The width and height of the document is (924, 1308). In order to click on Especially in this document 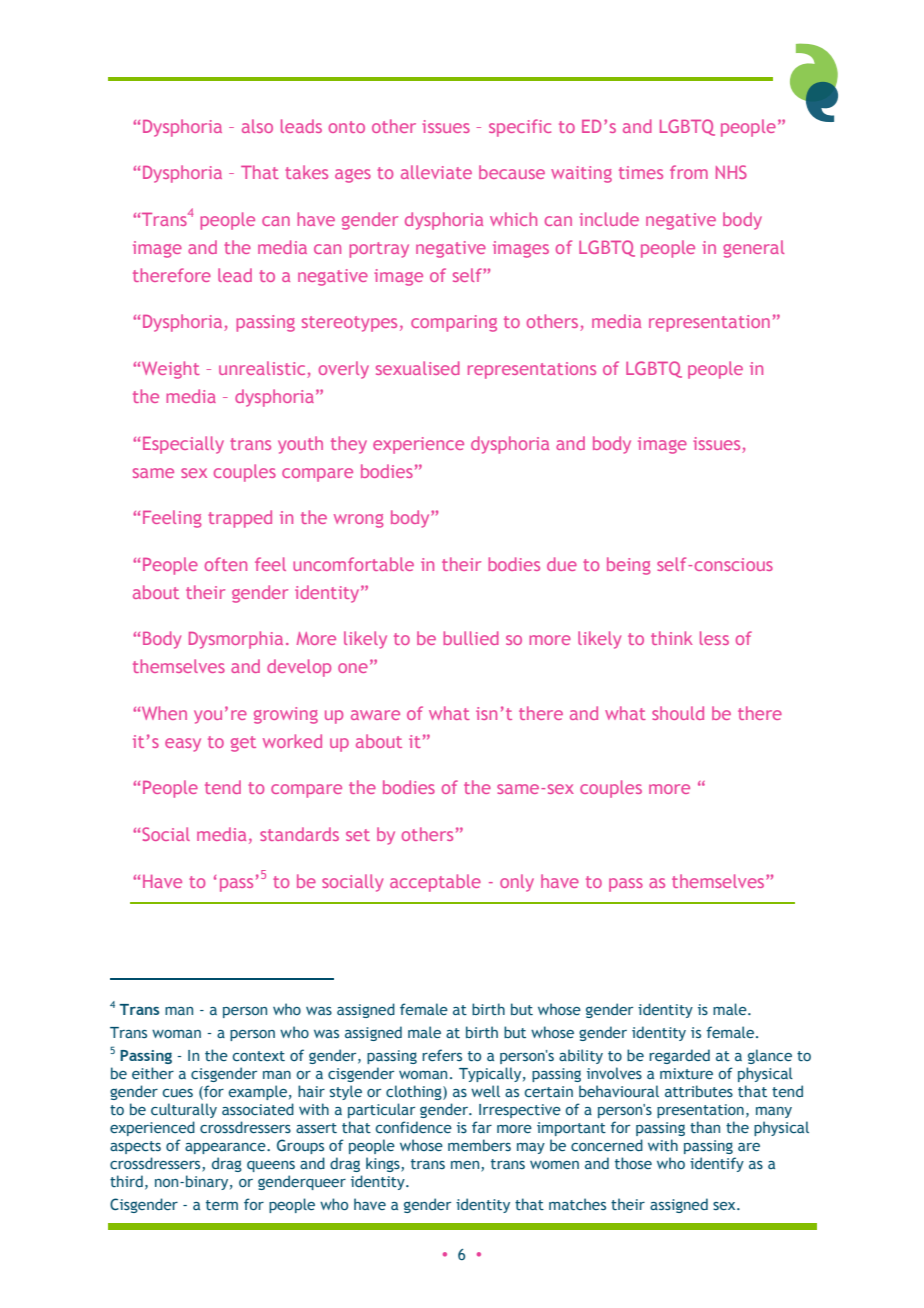, I will do `click(183, 445)`.
